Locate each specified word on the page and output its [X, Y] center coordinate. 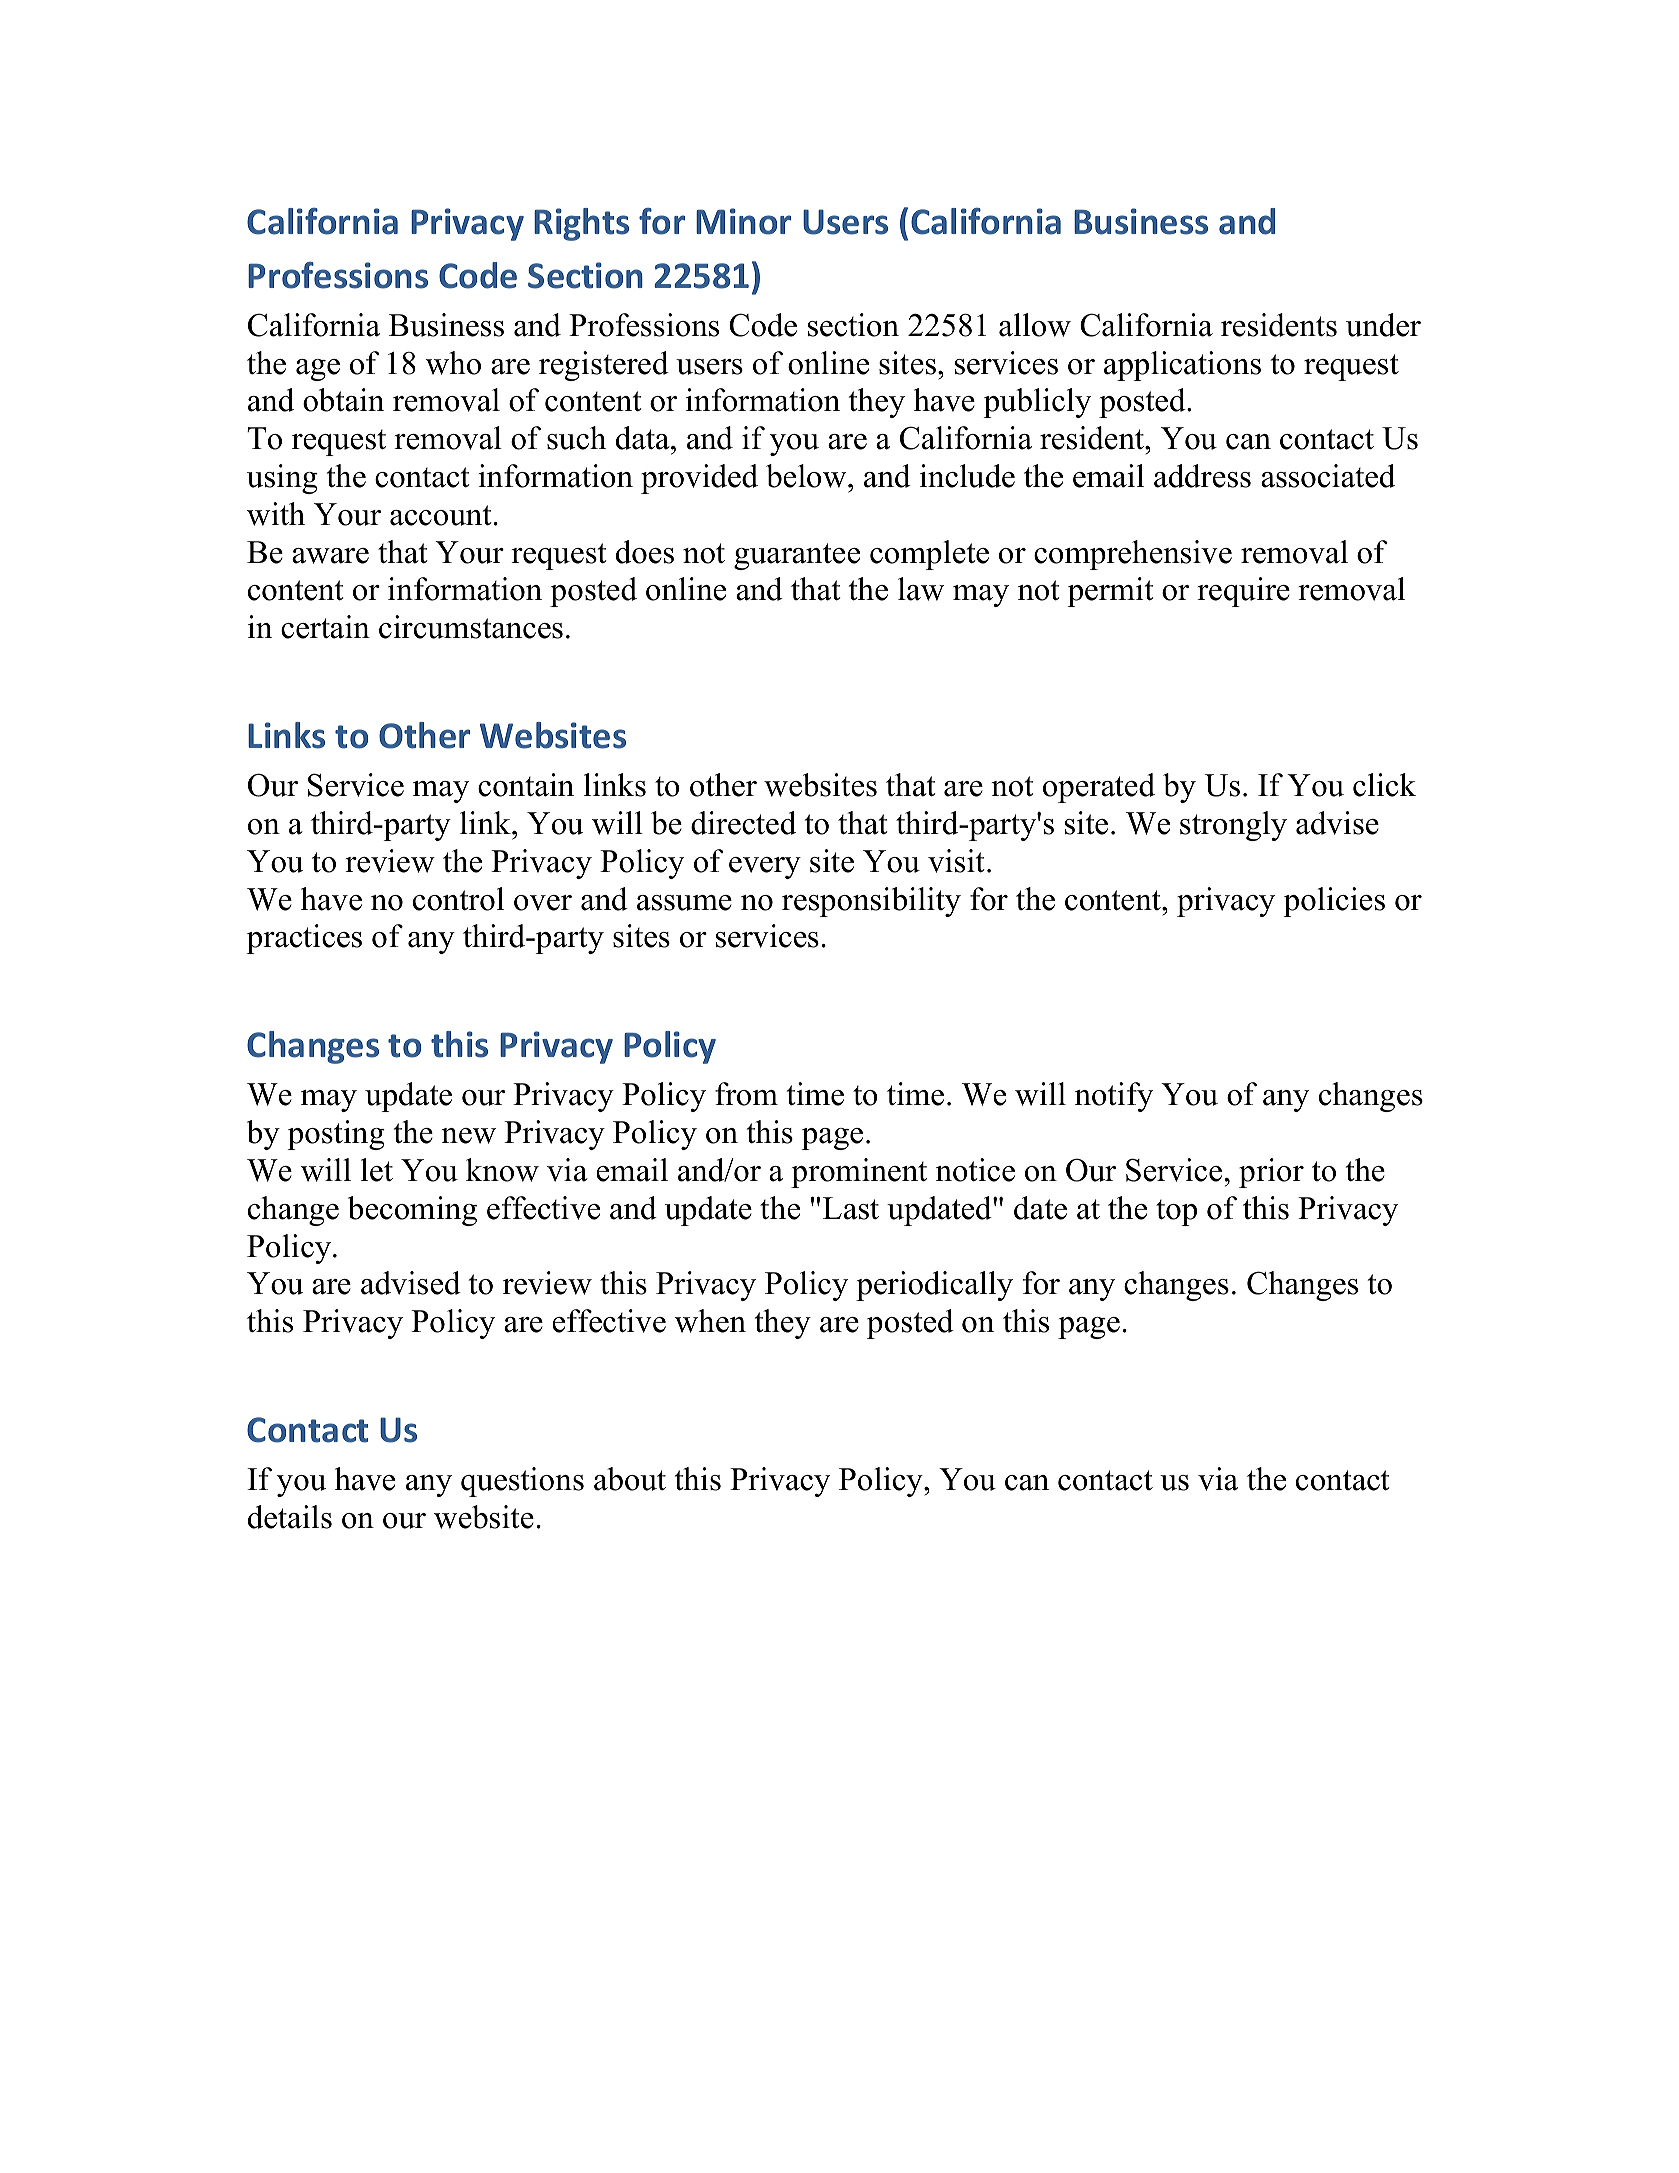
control [458, 899]
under [1383, 325]
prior [1271, 1173]
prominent [859, 1173]
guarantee [797, 556]
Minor [743, 221]
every [765, 868]
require [1243, 592]
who [453, 363]
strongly [1233, 826]
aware [330, 556]
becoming [412, 1211]
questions [522, 1482]
